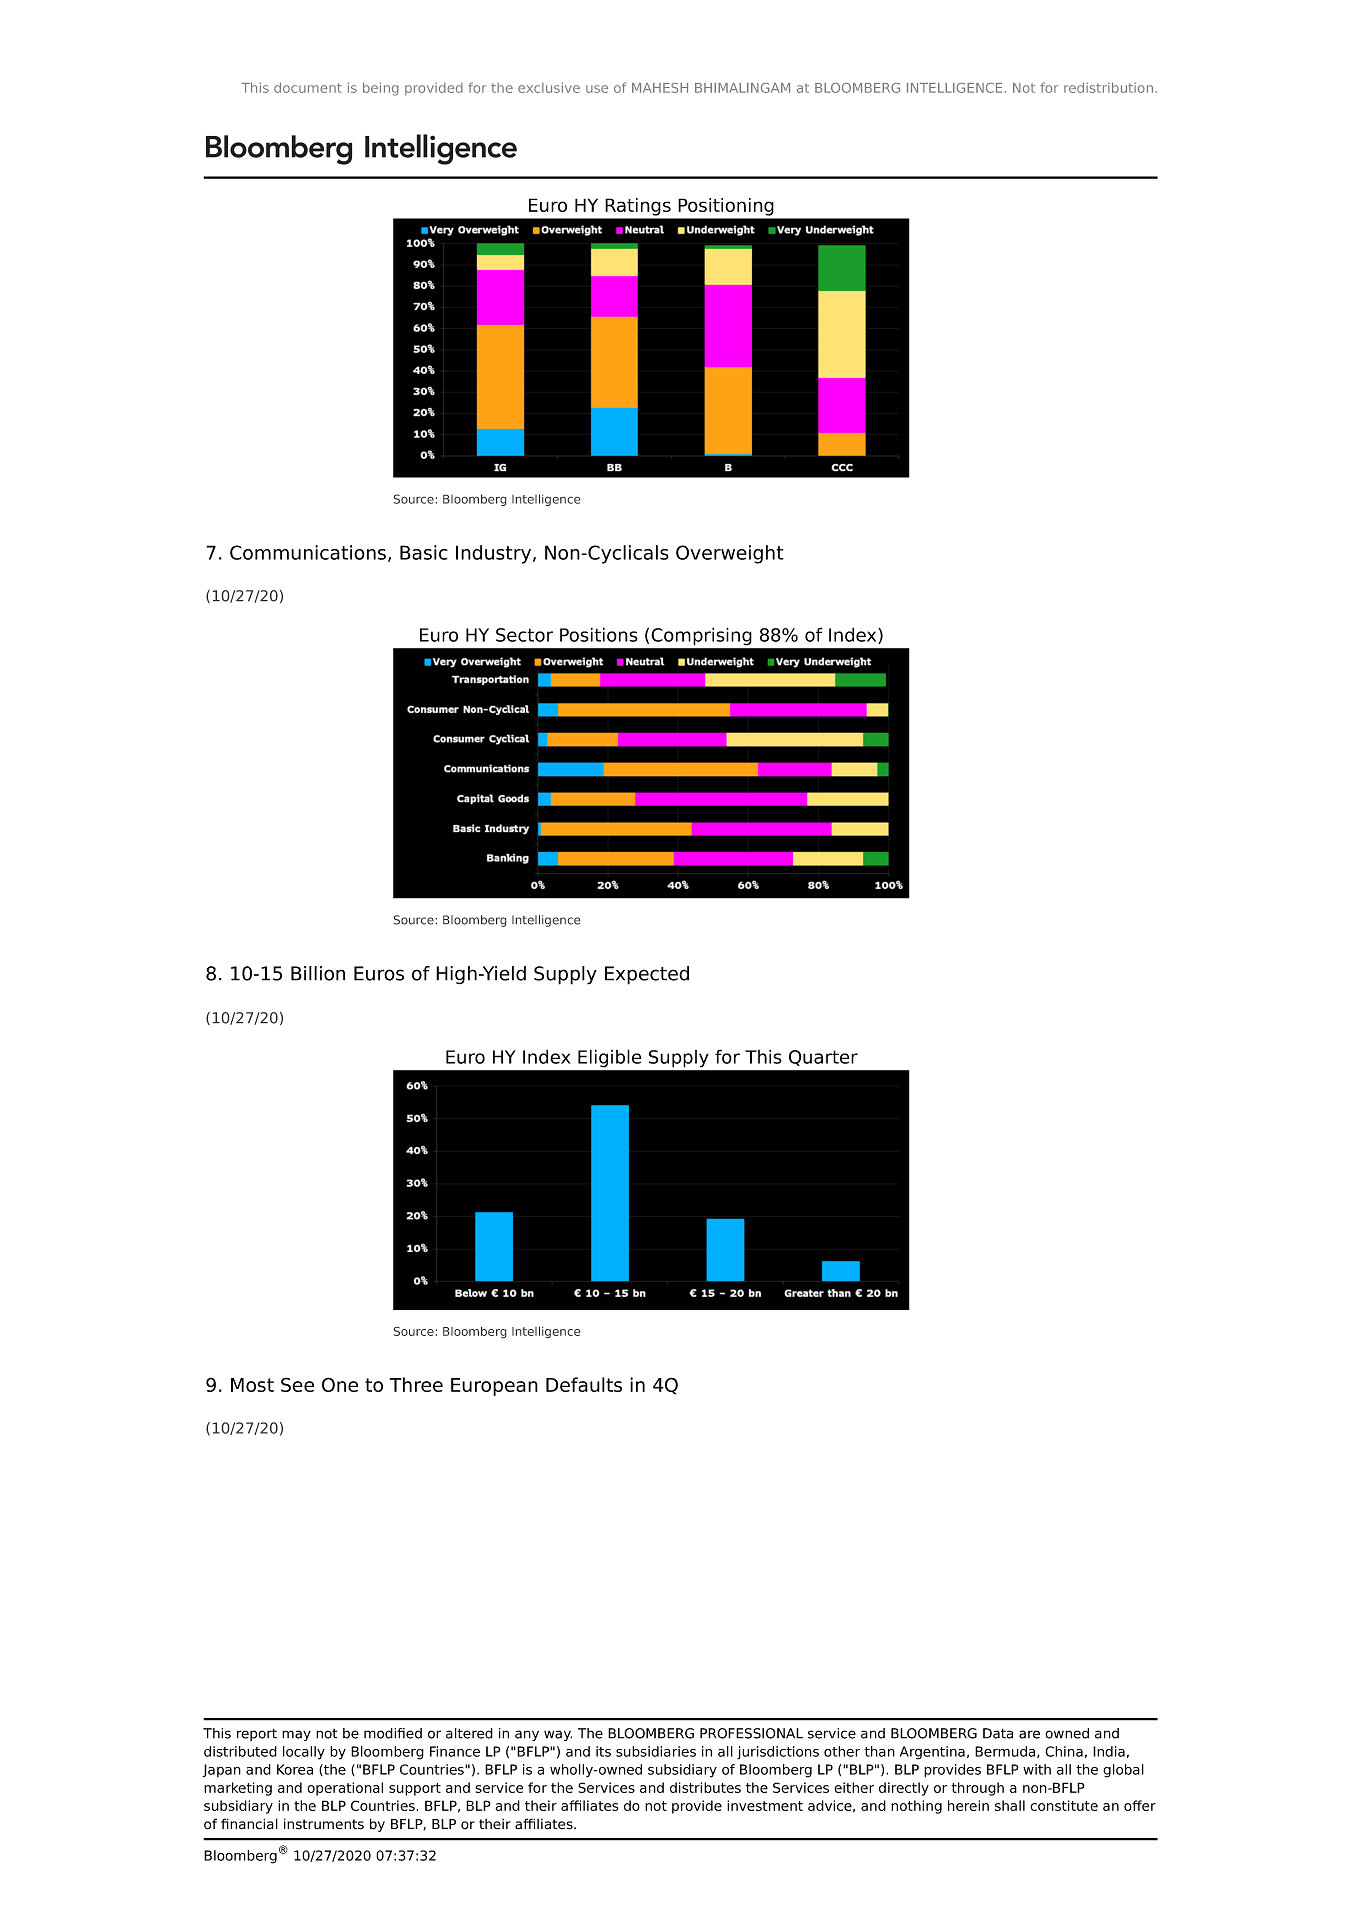 This screenshot has height=1905, width=1347. Describe the element at coordinates (656, 1751) in the screenshot. I see `subsidiaries` at that location.
